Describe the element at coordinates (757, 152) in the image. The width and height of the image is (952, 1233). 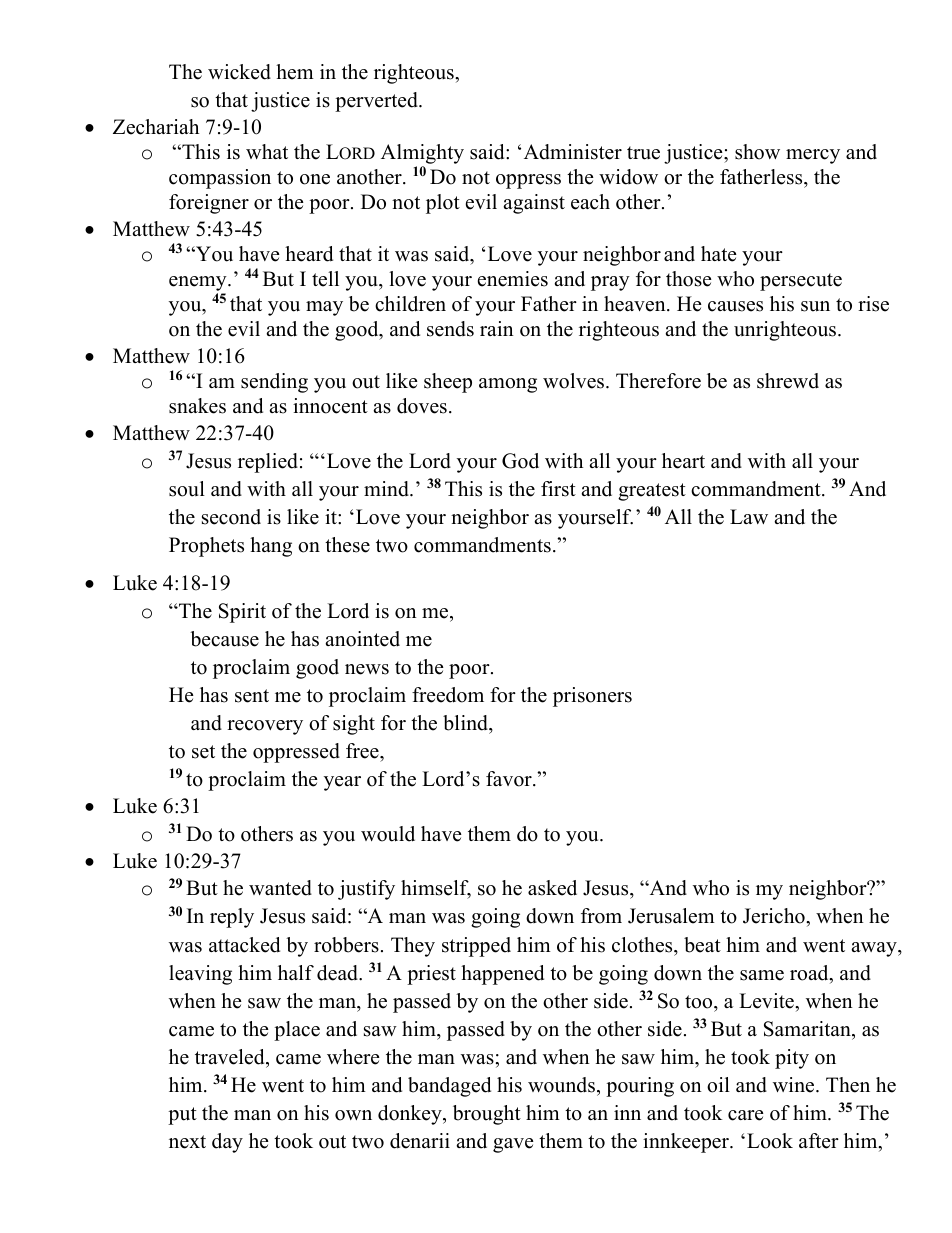
I see `show` at that location.
